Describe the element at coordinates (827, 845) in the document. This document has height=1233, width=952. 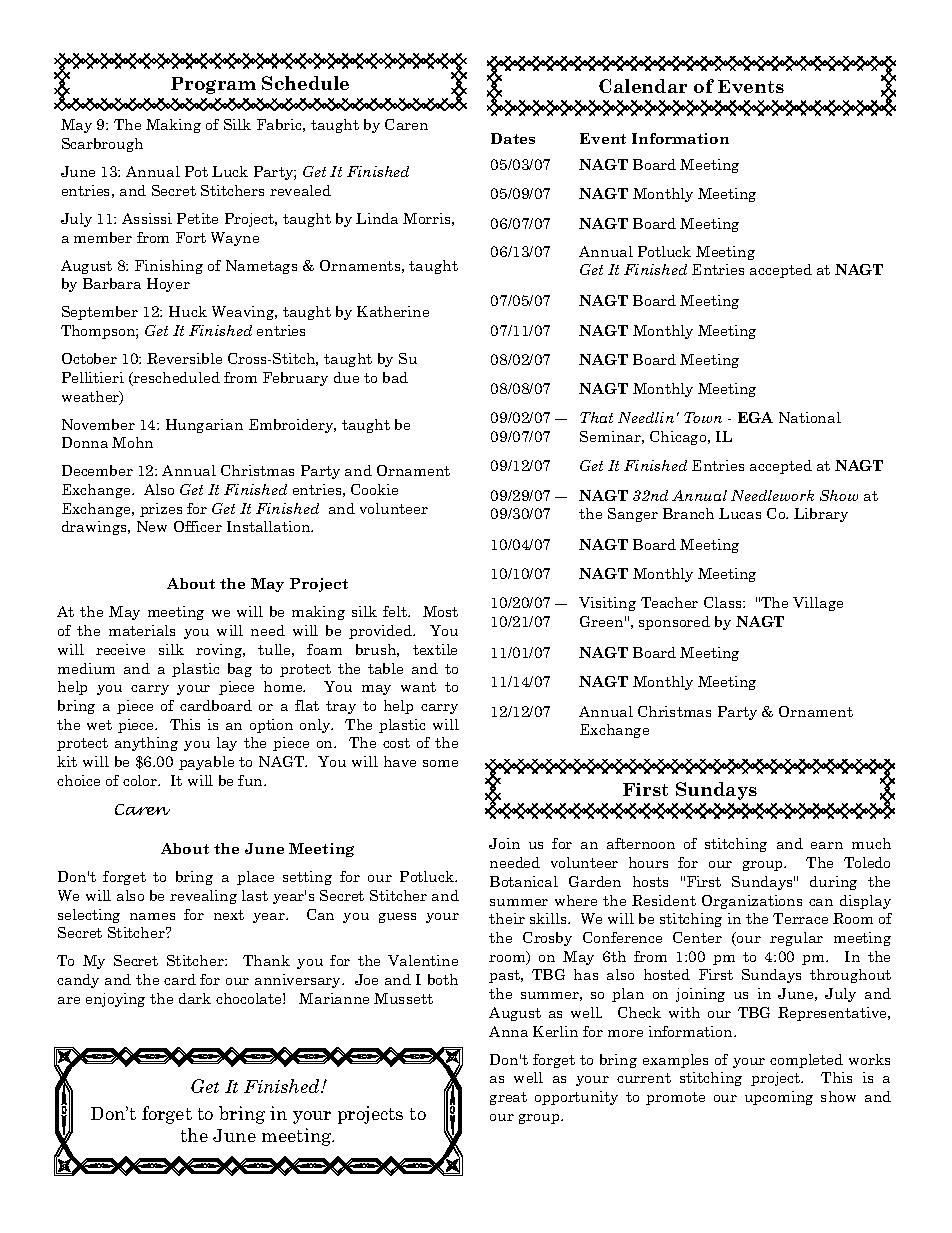
I see `earn` at that location.
